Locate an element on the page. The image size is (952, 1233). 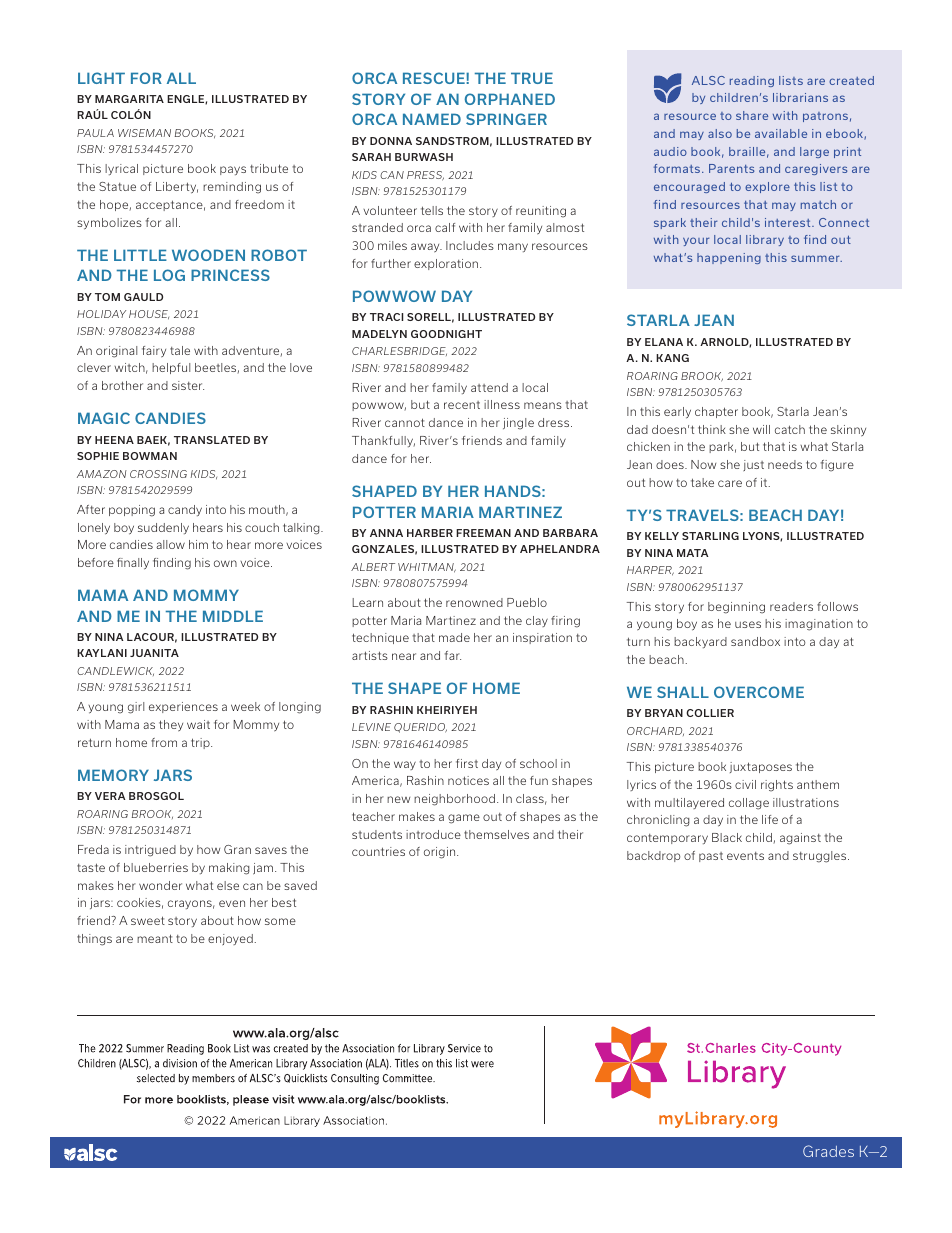
share is located at coordinates (752, 115).
